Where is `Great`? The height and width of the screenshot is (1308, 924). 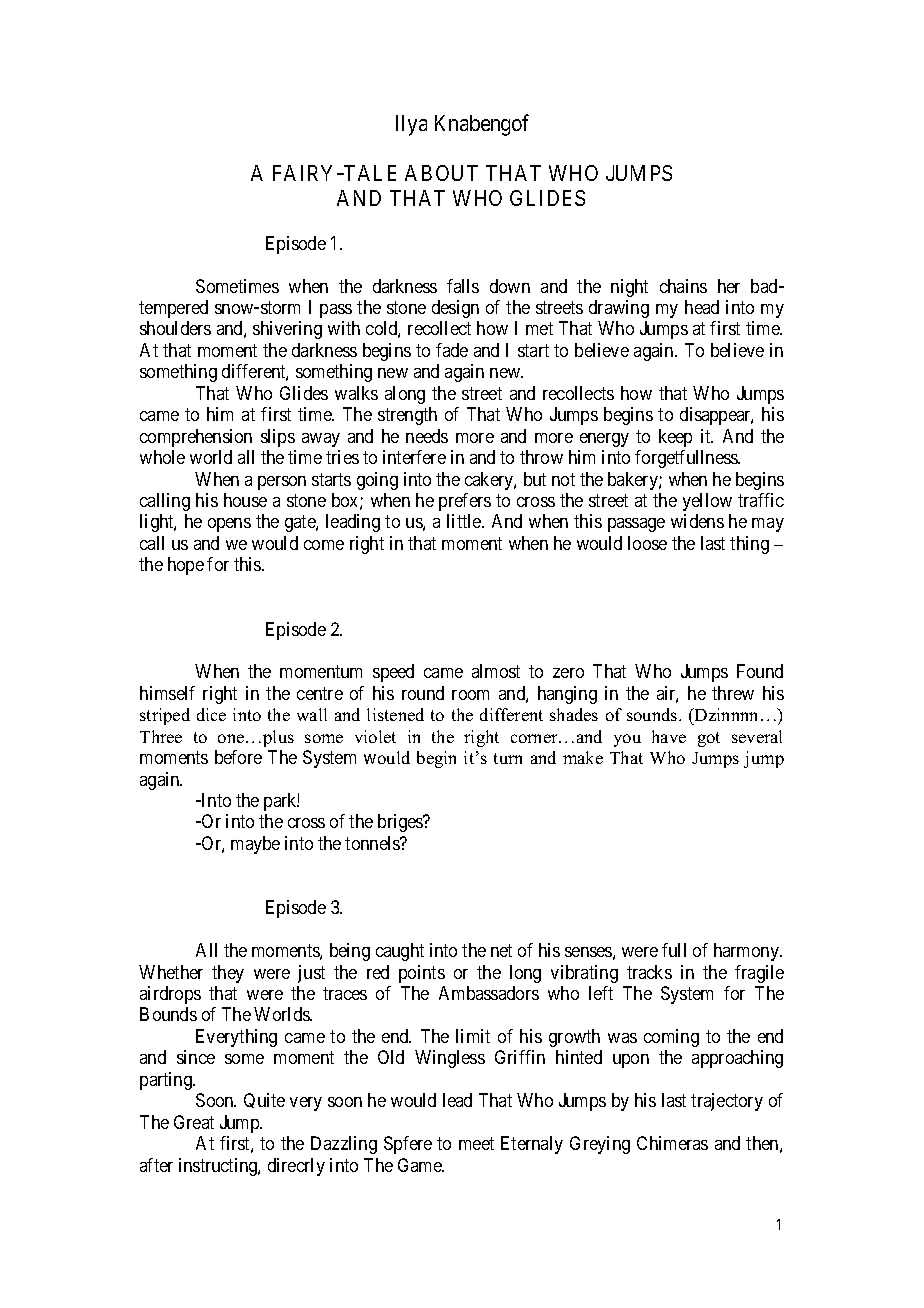 Great is located at coordinates (194, 1122).
